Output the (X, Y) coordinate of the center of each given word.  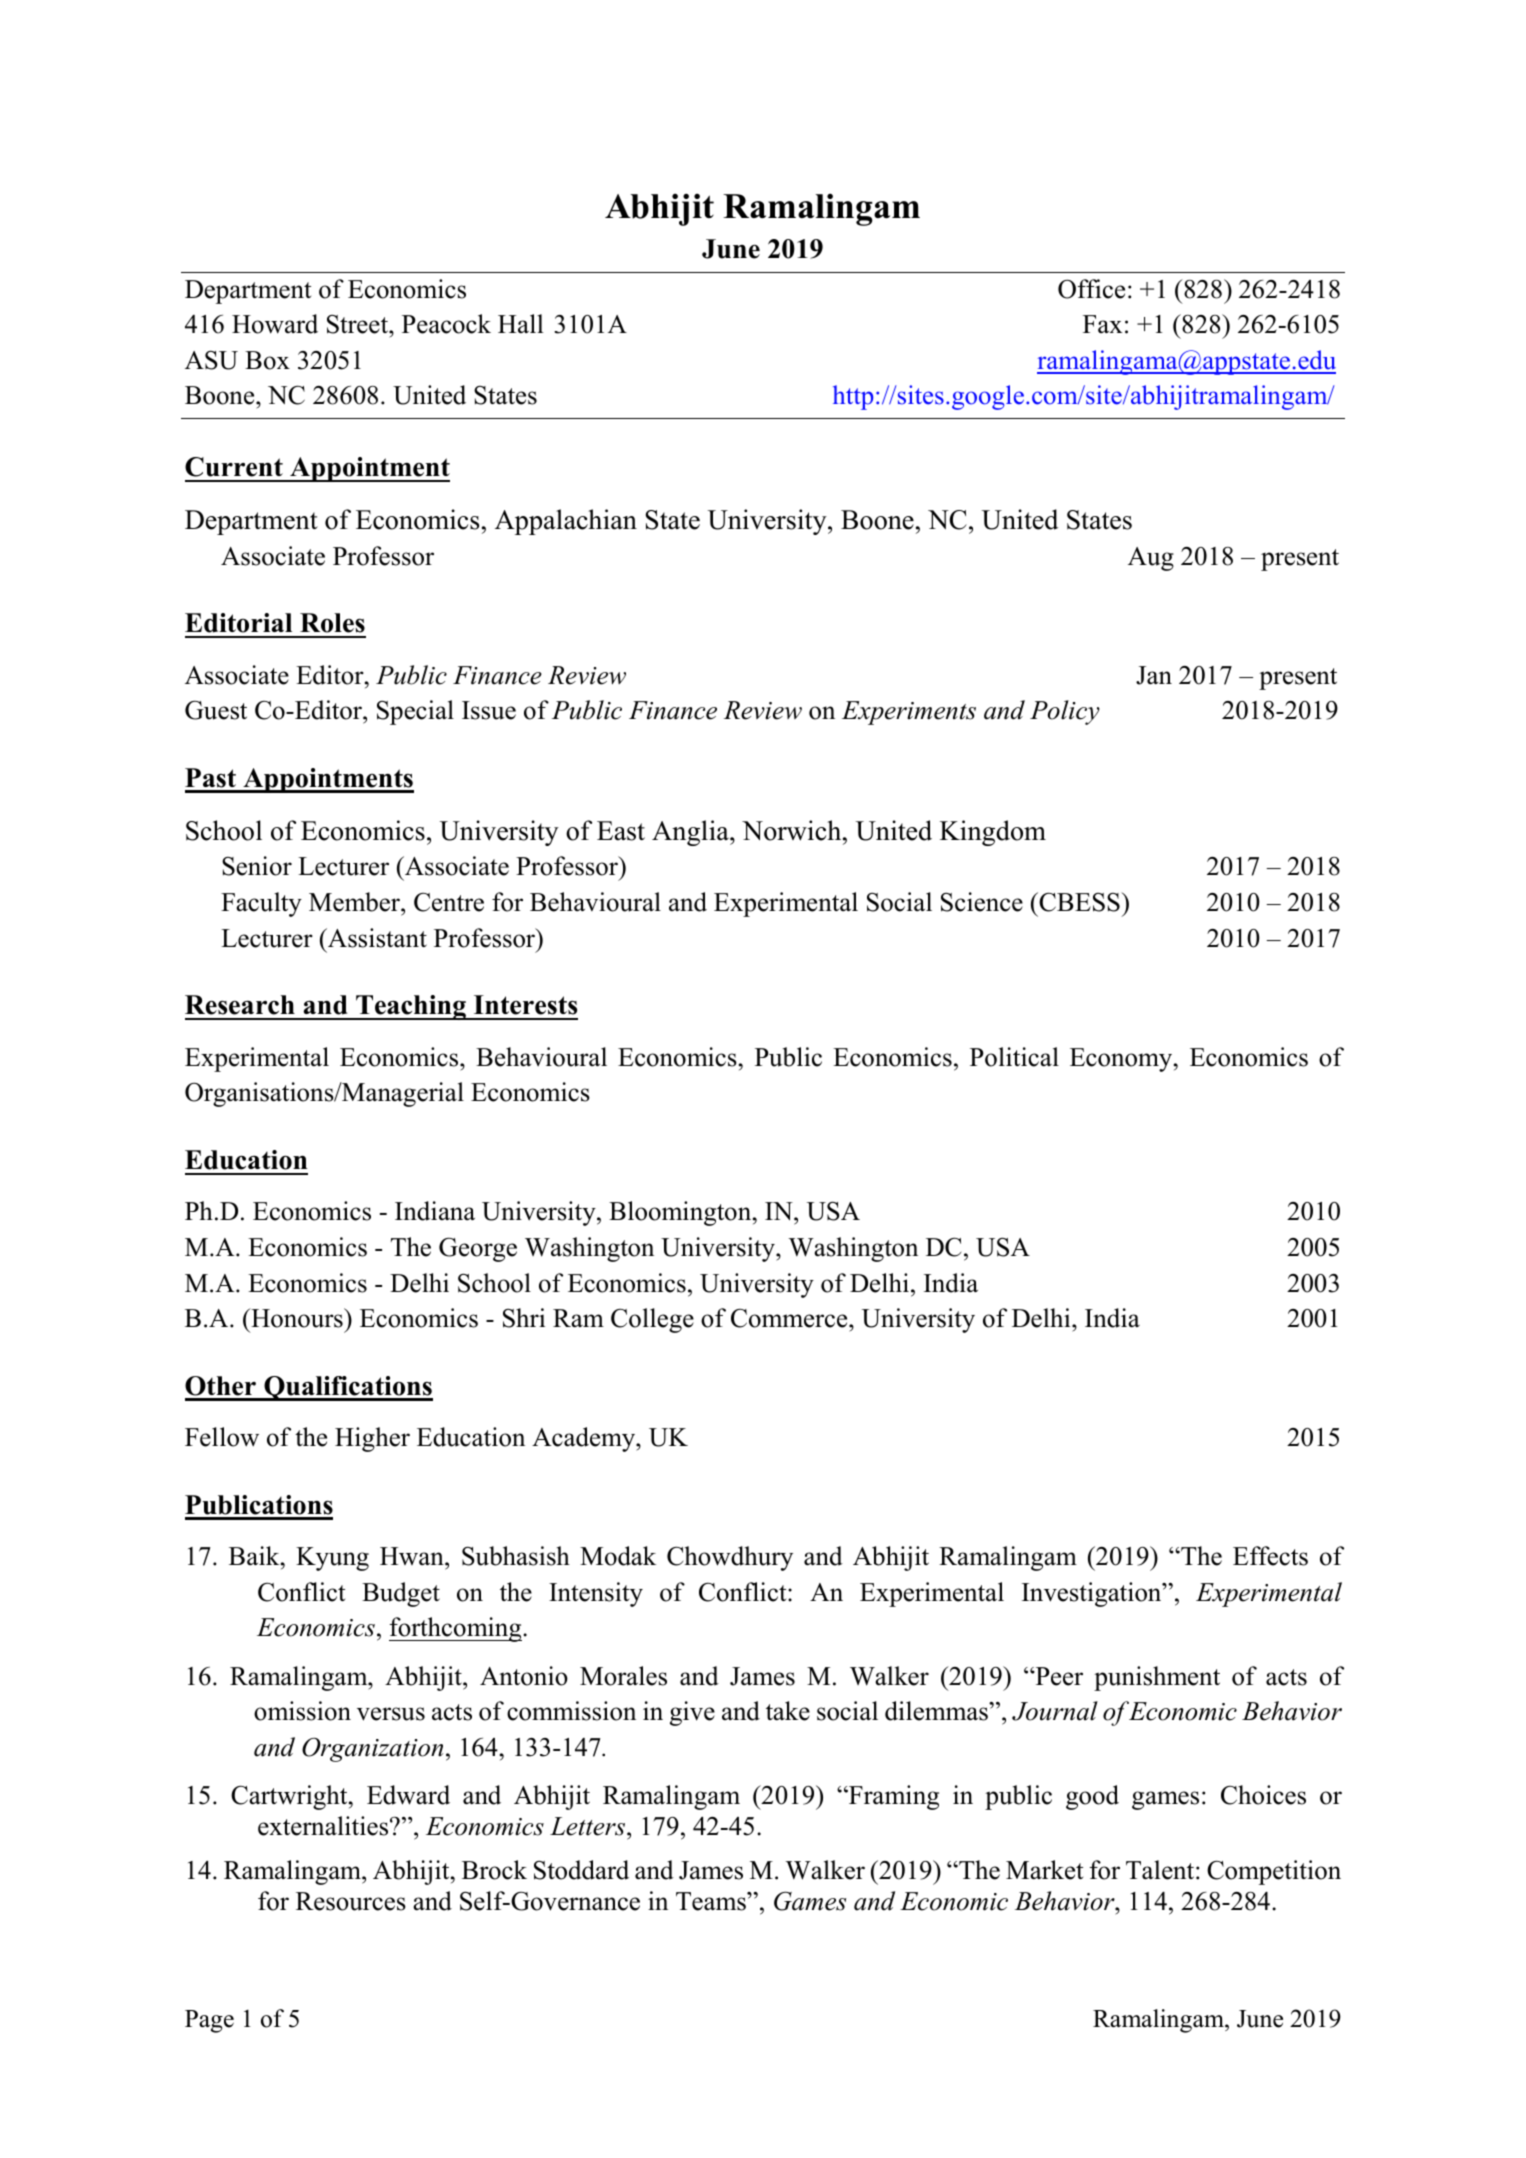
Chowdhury (730, 1558)
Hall (521, 323)
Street (358, 324)
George (478, 1249)
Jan (1154, 675)
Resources (351, 1901)
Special (415, 712)
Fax (1102, 324)
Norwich (793, 830)
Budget (401, 1594)
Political (1014, 1057)
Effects (1270, 1556)
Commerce (790, 1318)
